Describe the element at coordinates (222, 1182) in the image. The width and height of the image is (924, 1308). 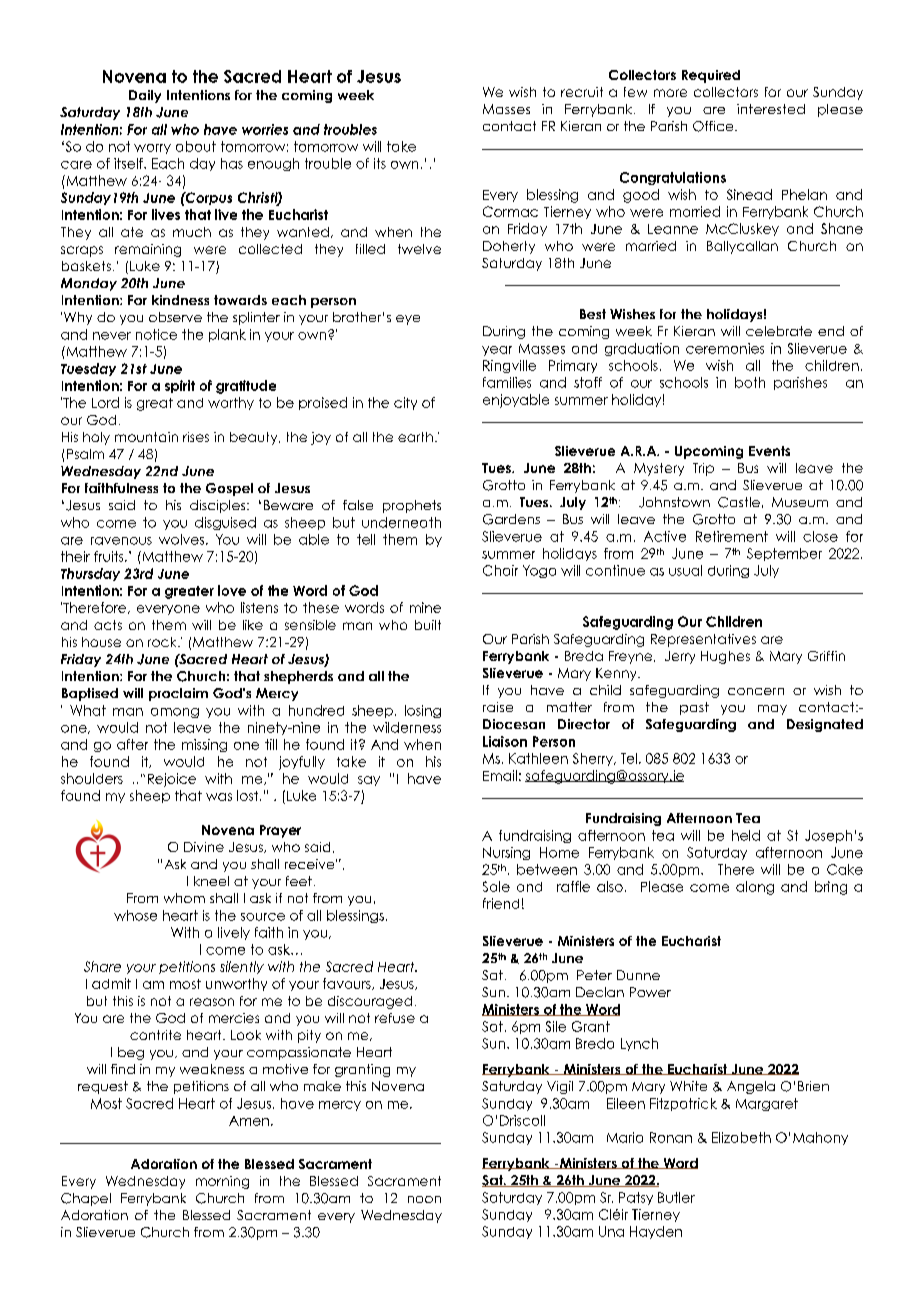
I see `morning` at that location.
